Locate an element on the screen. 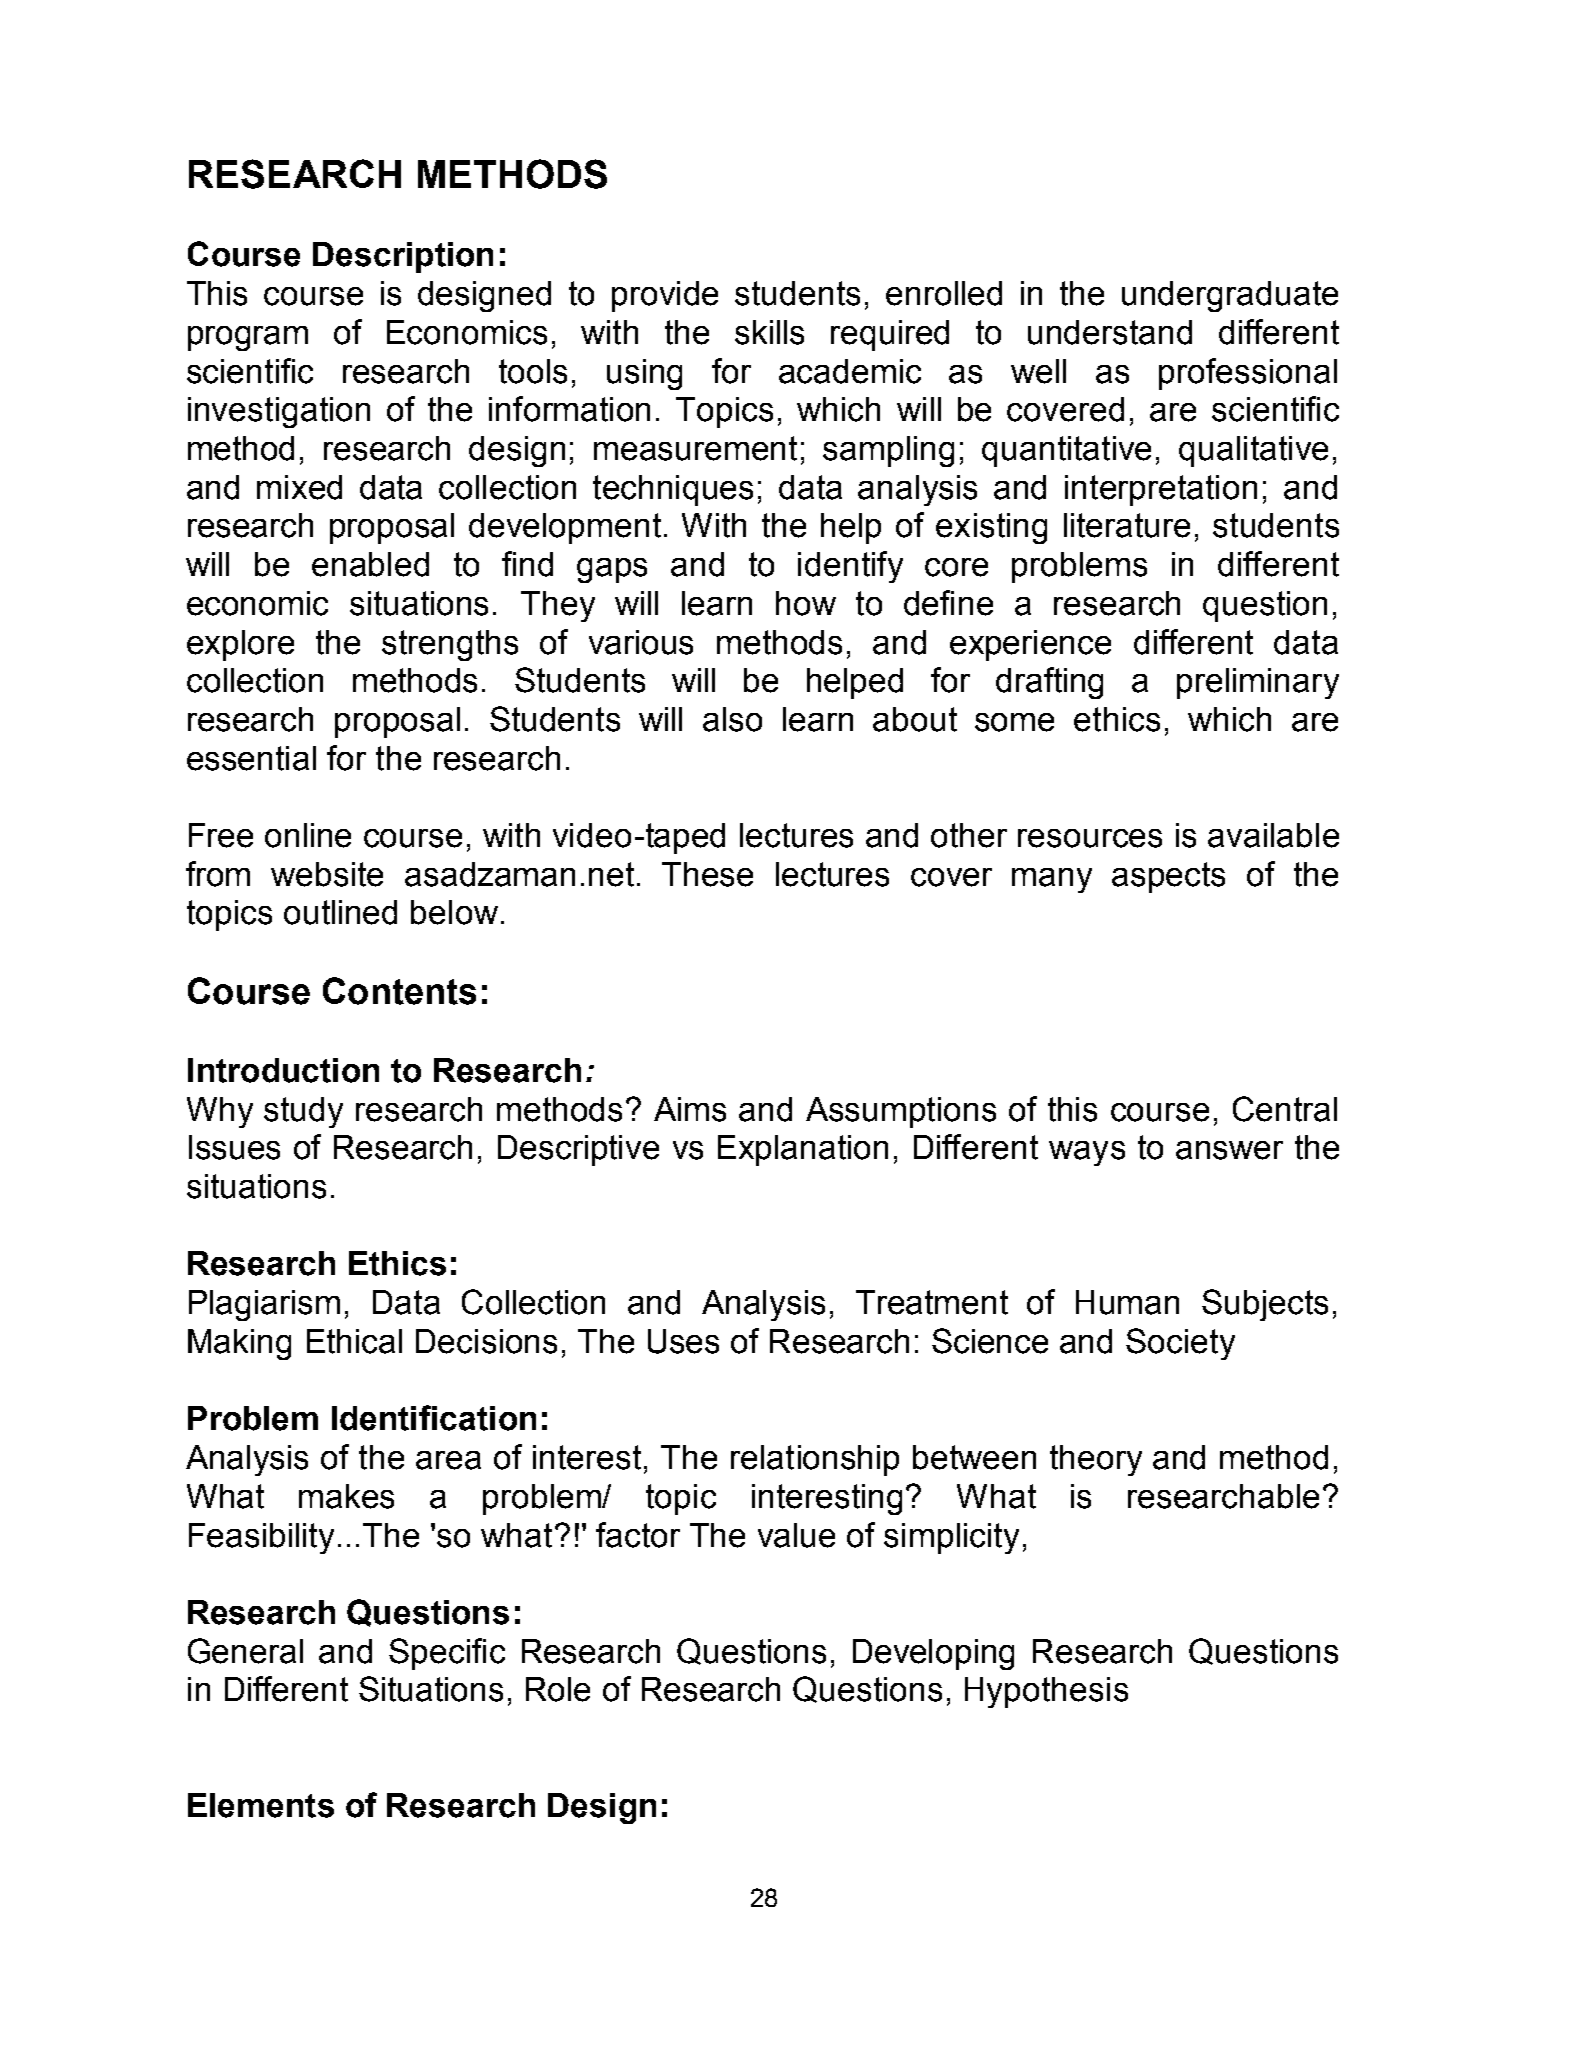  Hypothesis is located at coordinates (1046, 1692).
